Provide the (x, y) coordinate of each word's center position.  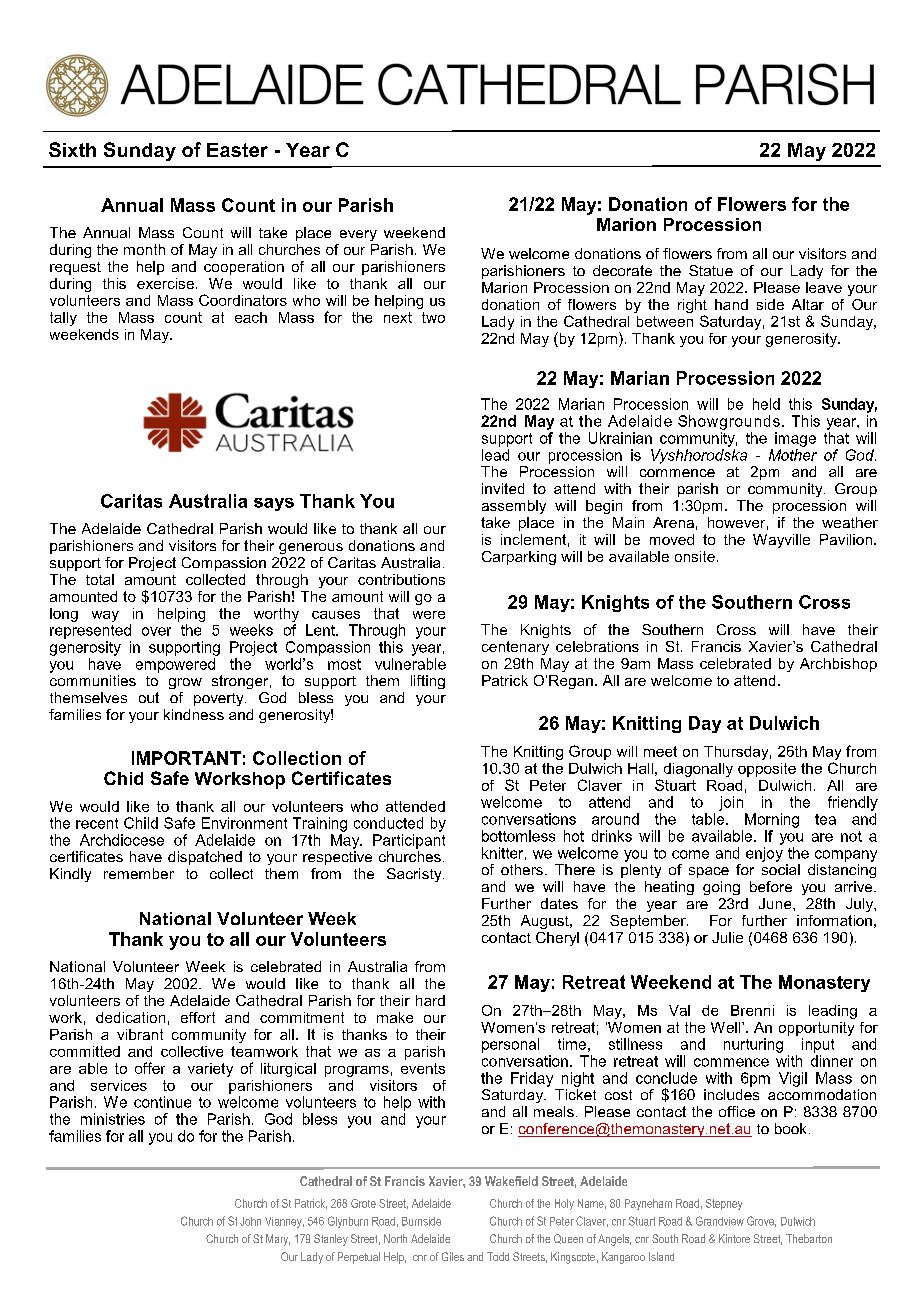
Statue (711, 270)
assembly (514, 507)
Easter (237, 150)
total (100, 579)
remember (139, 873)
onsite (695, 556)
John (250, 1221)
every (358, 235)
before (771, 886)
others (522, 869)
